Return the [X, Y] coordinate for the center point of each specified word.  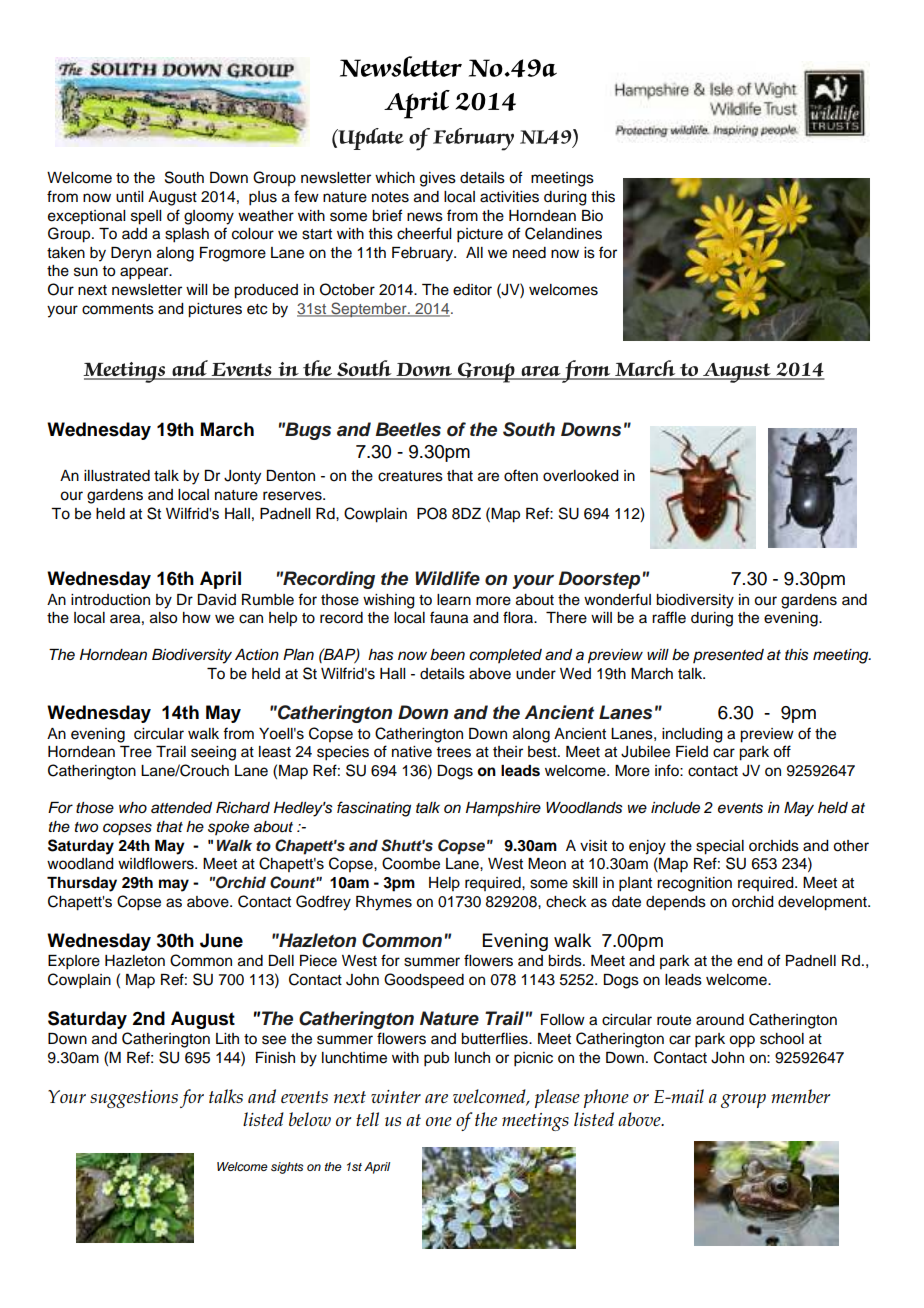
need [529, 253]
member [800, 1096]
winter [396, 1096]
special [720, 847]
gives [438, 179]
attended [181, 807]
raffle [669, 617]
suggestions [134, 1099]
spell [146, 217]
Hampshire [503, 809]
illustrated [117, 476]
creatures [410, 476]
